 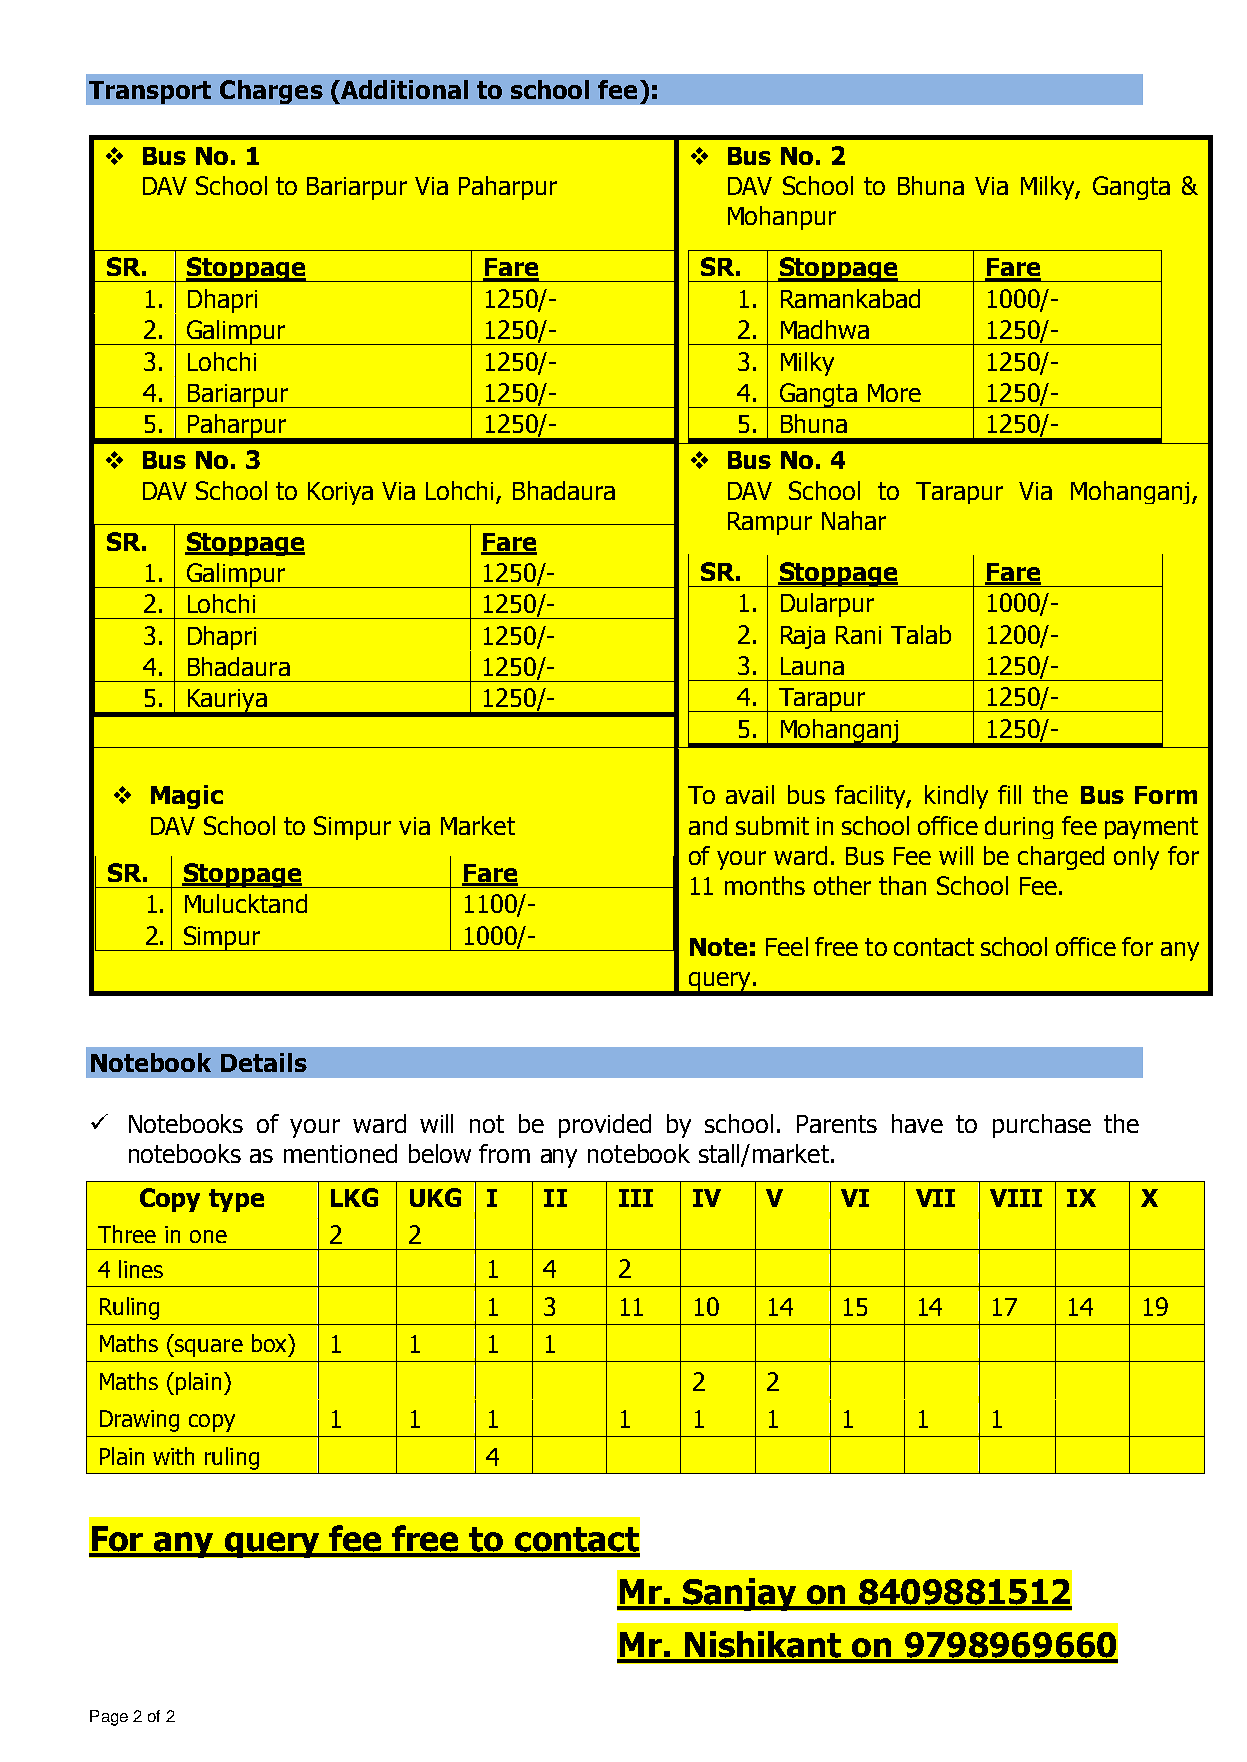 What do you see at coordinates (150, 92) in the document?
I see `Transport` at bounding box center [150, 92].
